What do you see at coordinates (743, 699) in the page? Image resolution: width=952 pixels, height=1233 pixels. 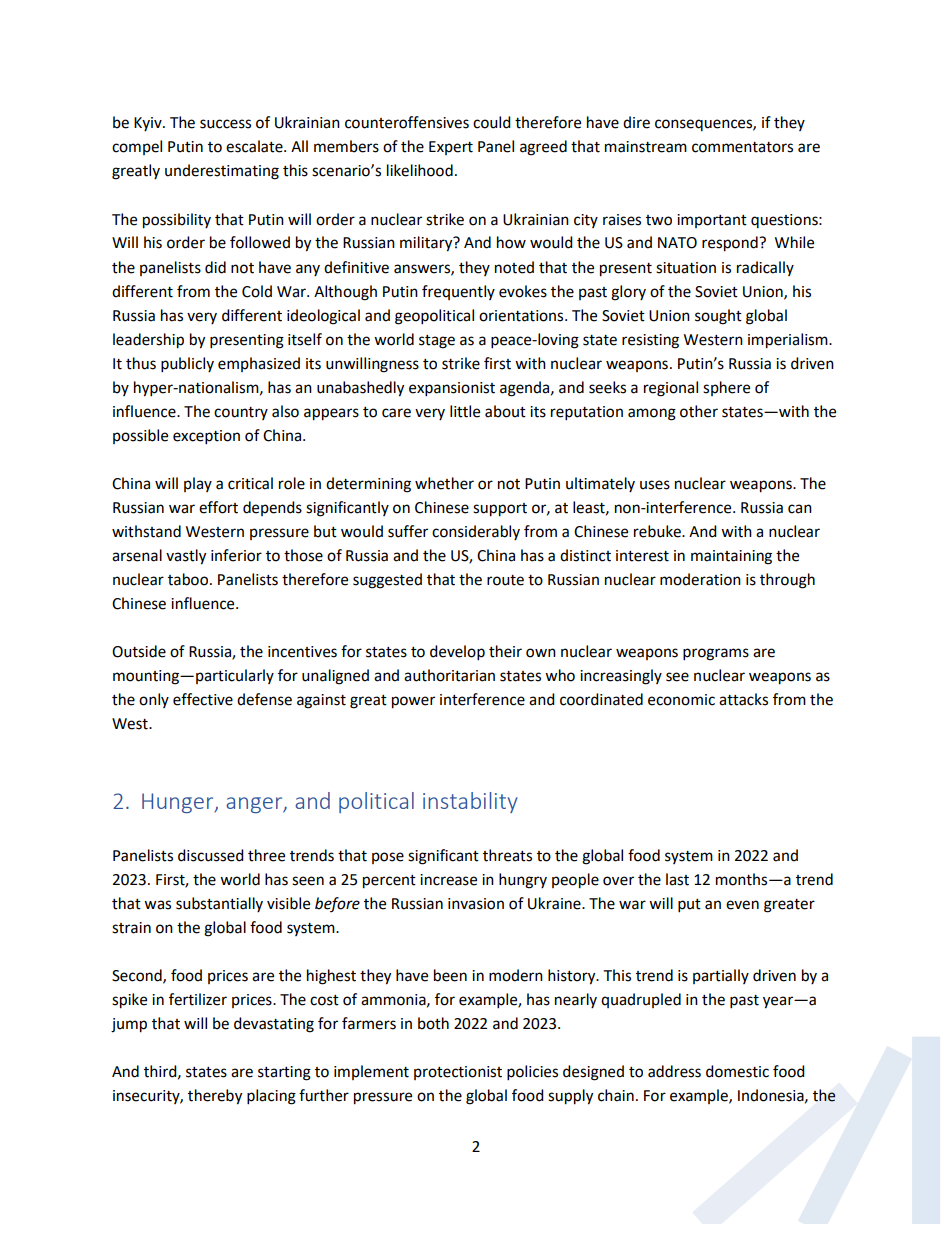 I see `attacks` at bounding box center [743, 699].
